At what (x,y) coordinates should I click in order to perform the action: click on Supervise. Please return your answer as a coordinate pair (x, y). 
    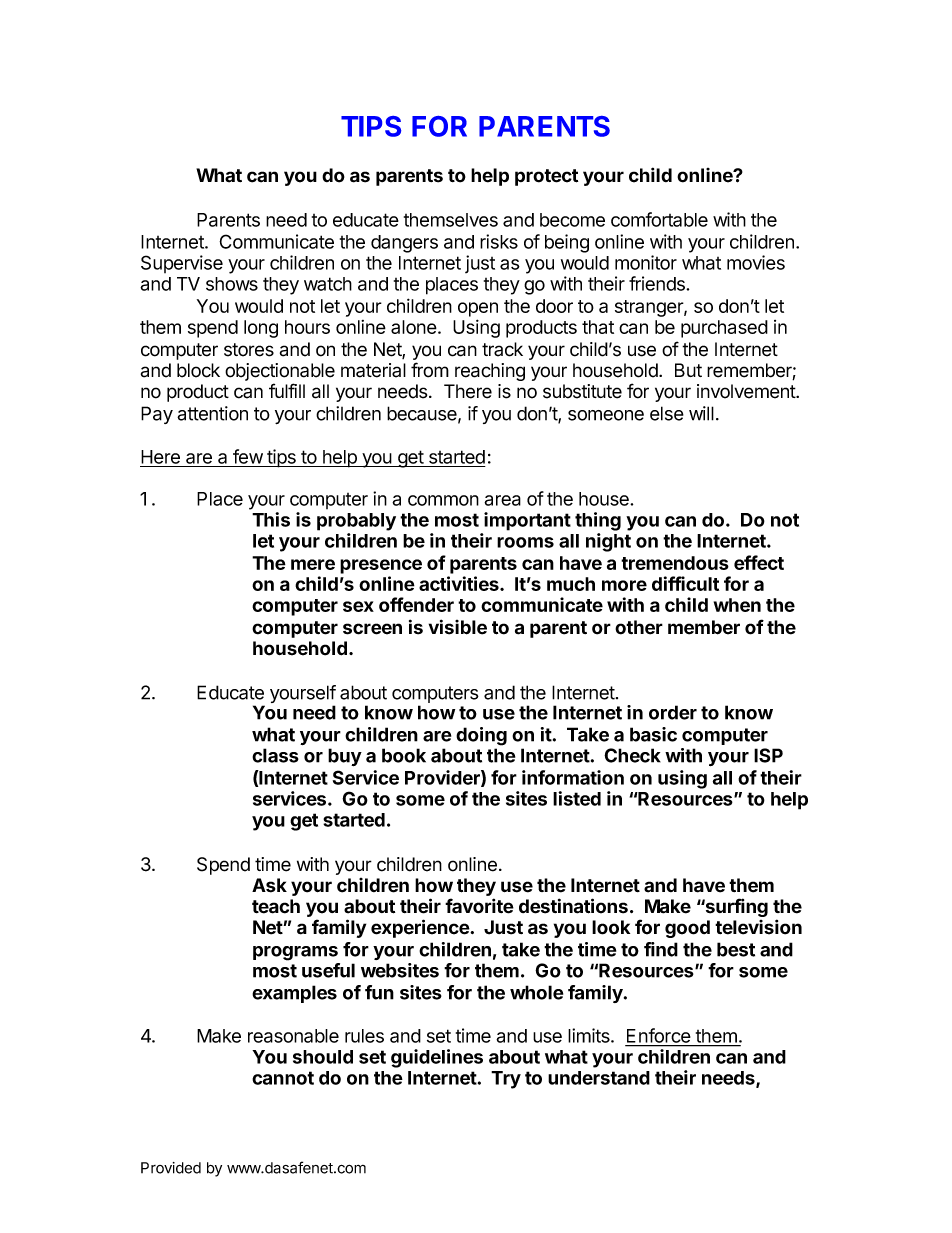
    Looking at the image, I should click on (182, 264).
